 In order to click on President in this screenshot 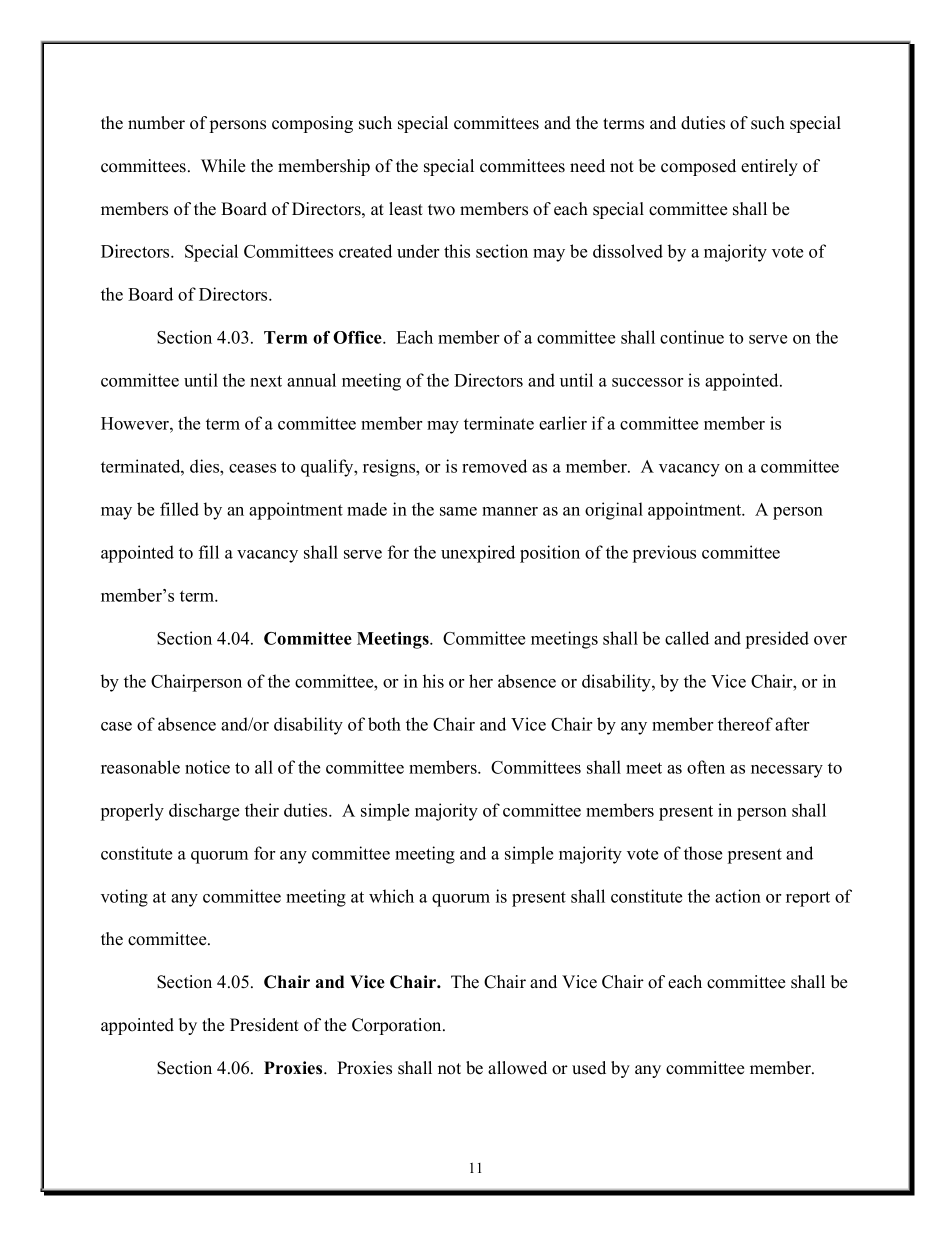, I will do `click(264, 1025)`.
